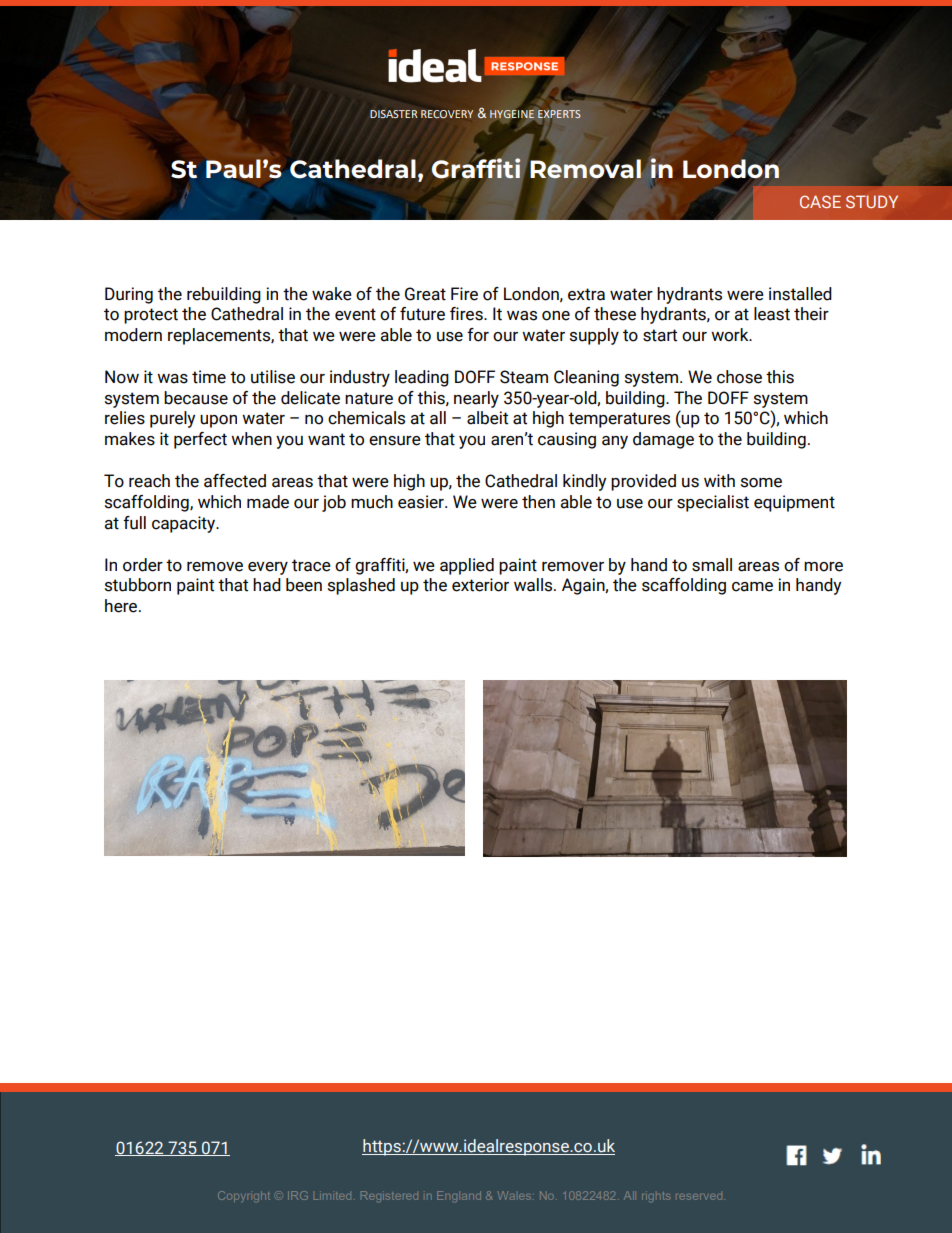 The height and width of the screenshot is (1233, 952). I want to click on came, so click(752, 587).
